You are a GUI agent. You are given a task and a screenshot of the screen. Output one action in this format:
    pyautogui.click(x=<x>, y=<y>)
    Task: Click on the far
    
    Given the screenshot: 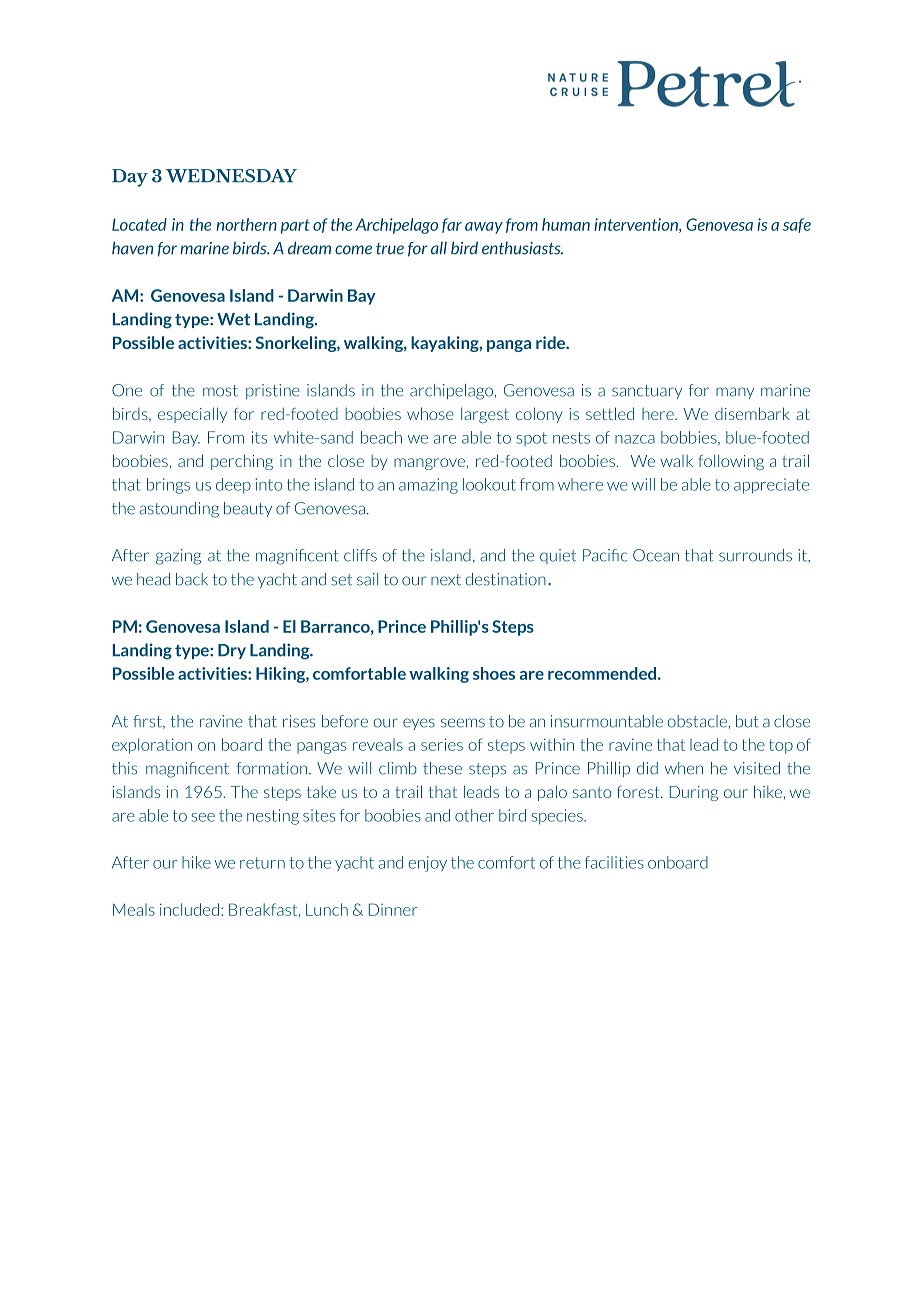 What is the action you would take?
    pyautogui.click(x=452, y=225)
